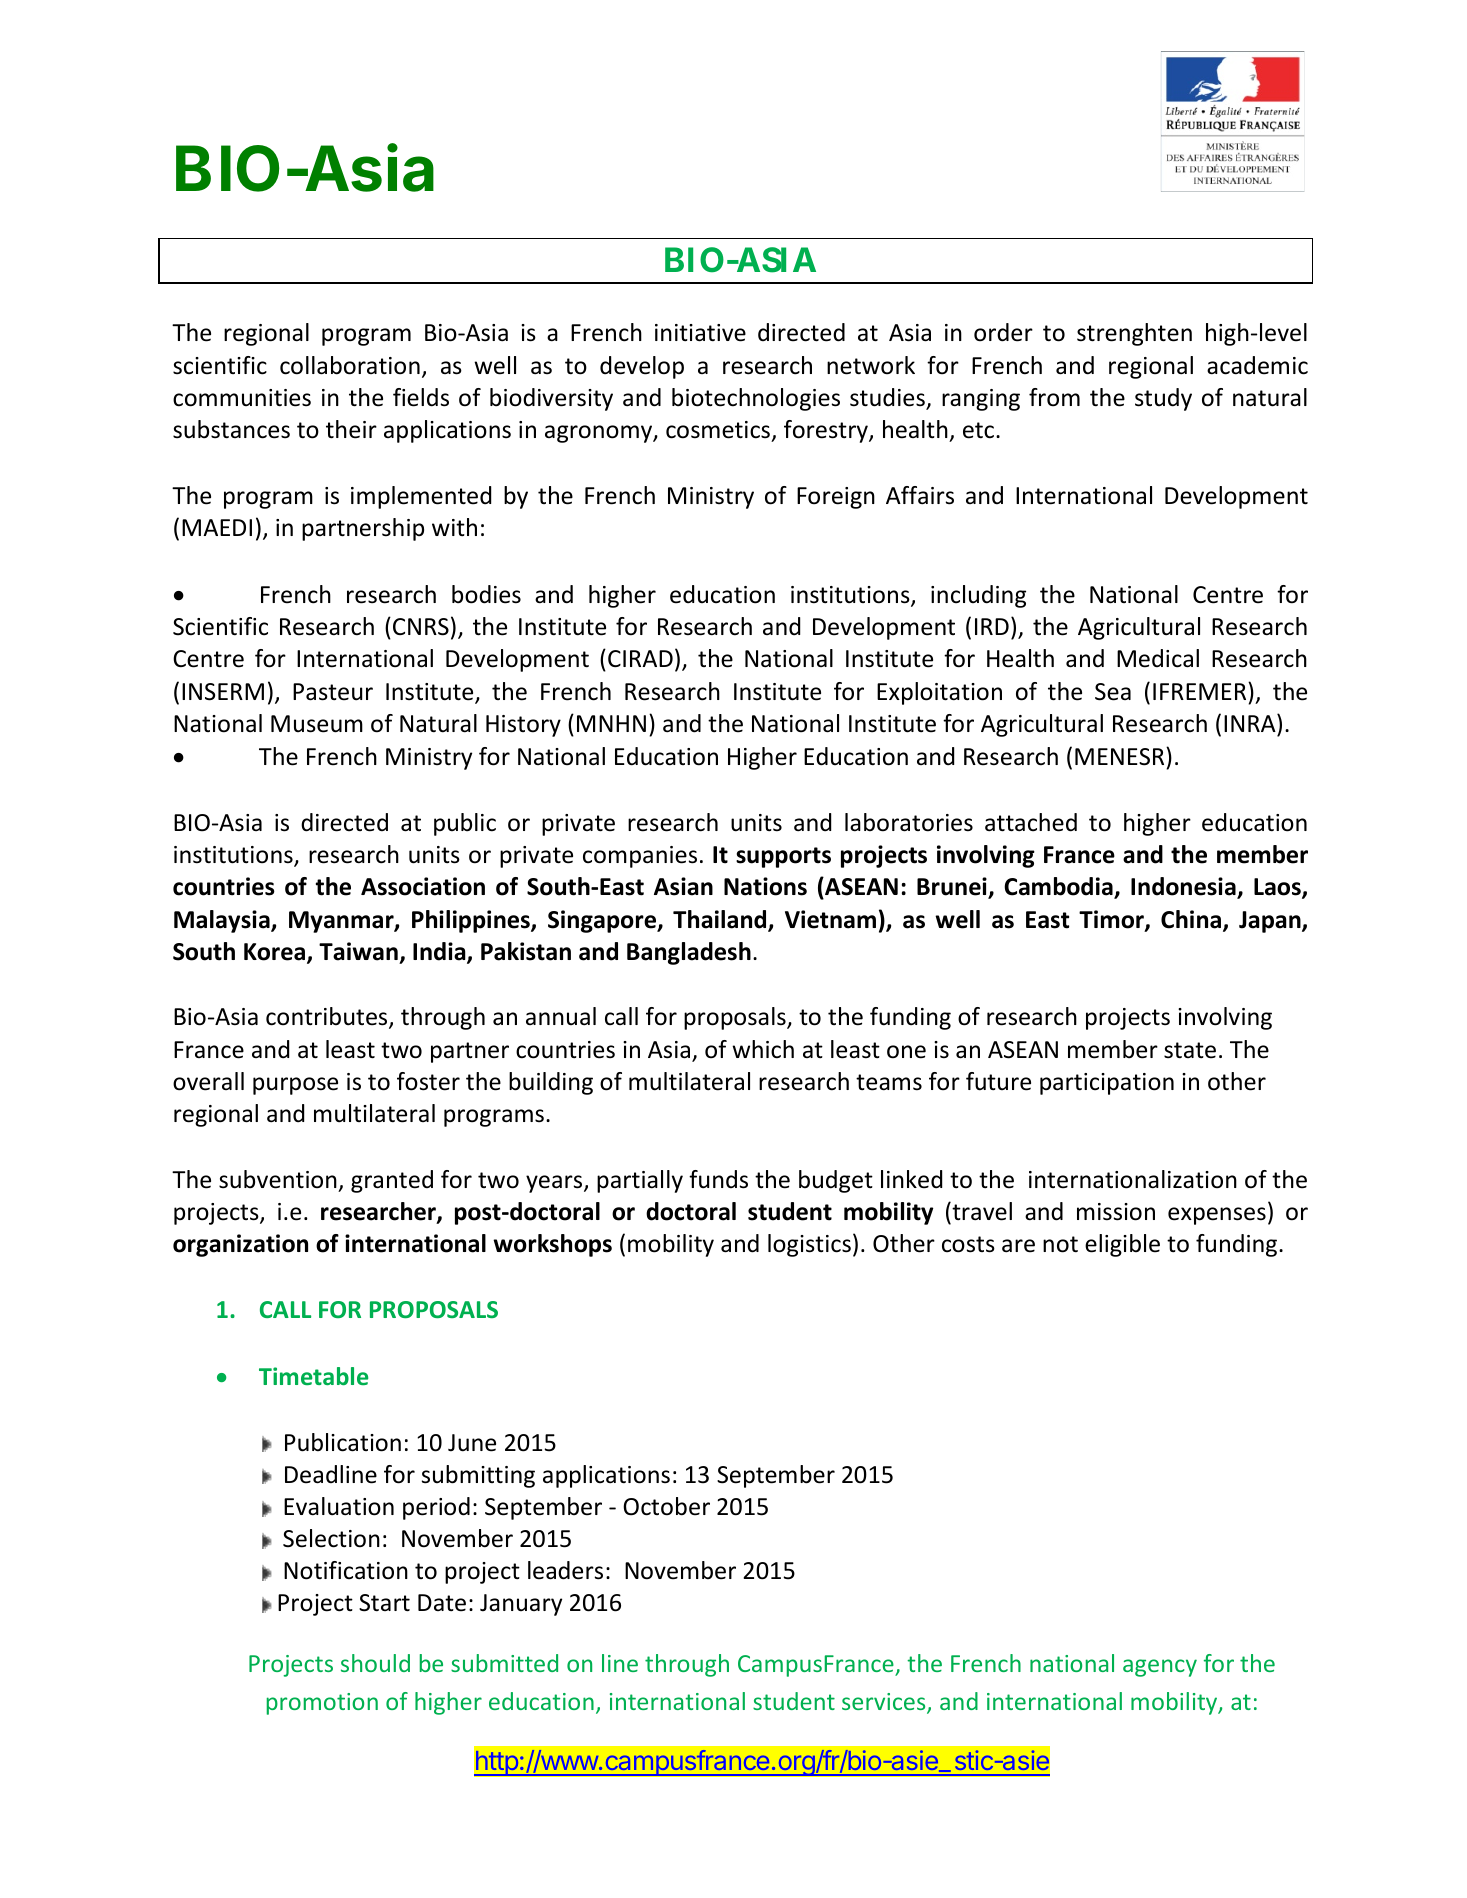  I want to click on which, so click(763, 1049).
